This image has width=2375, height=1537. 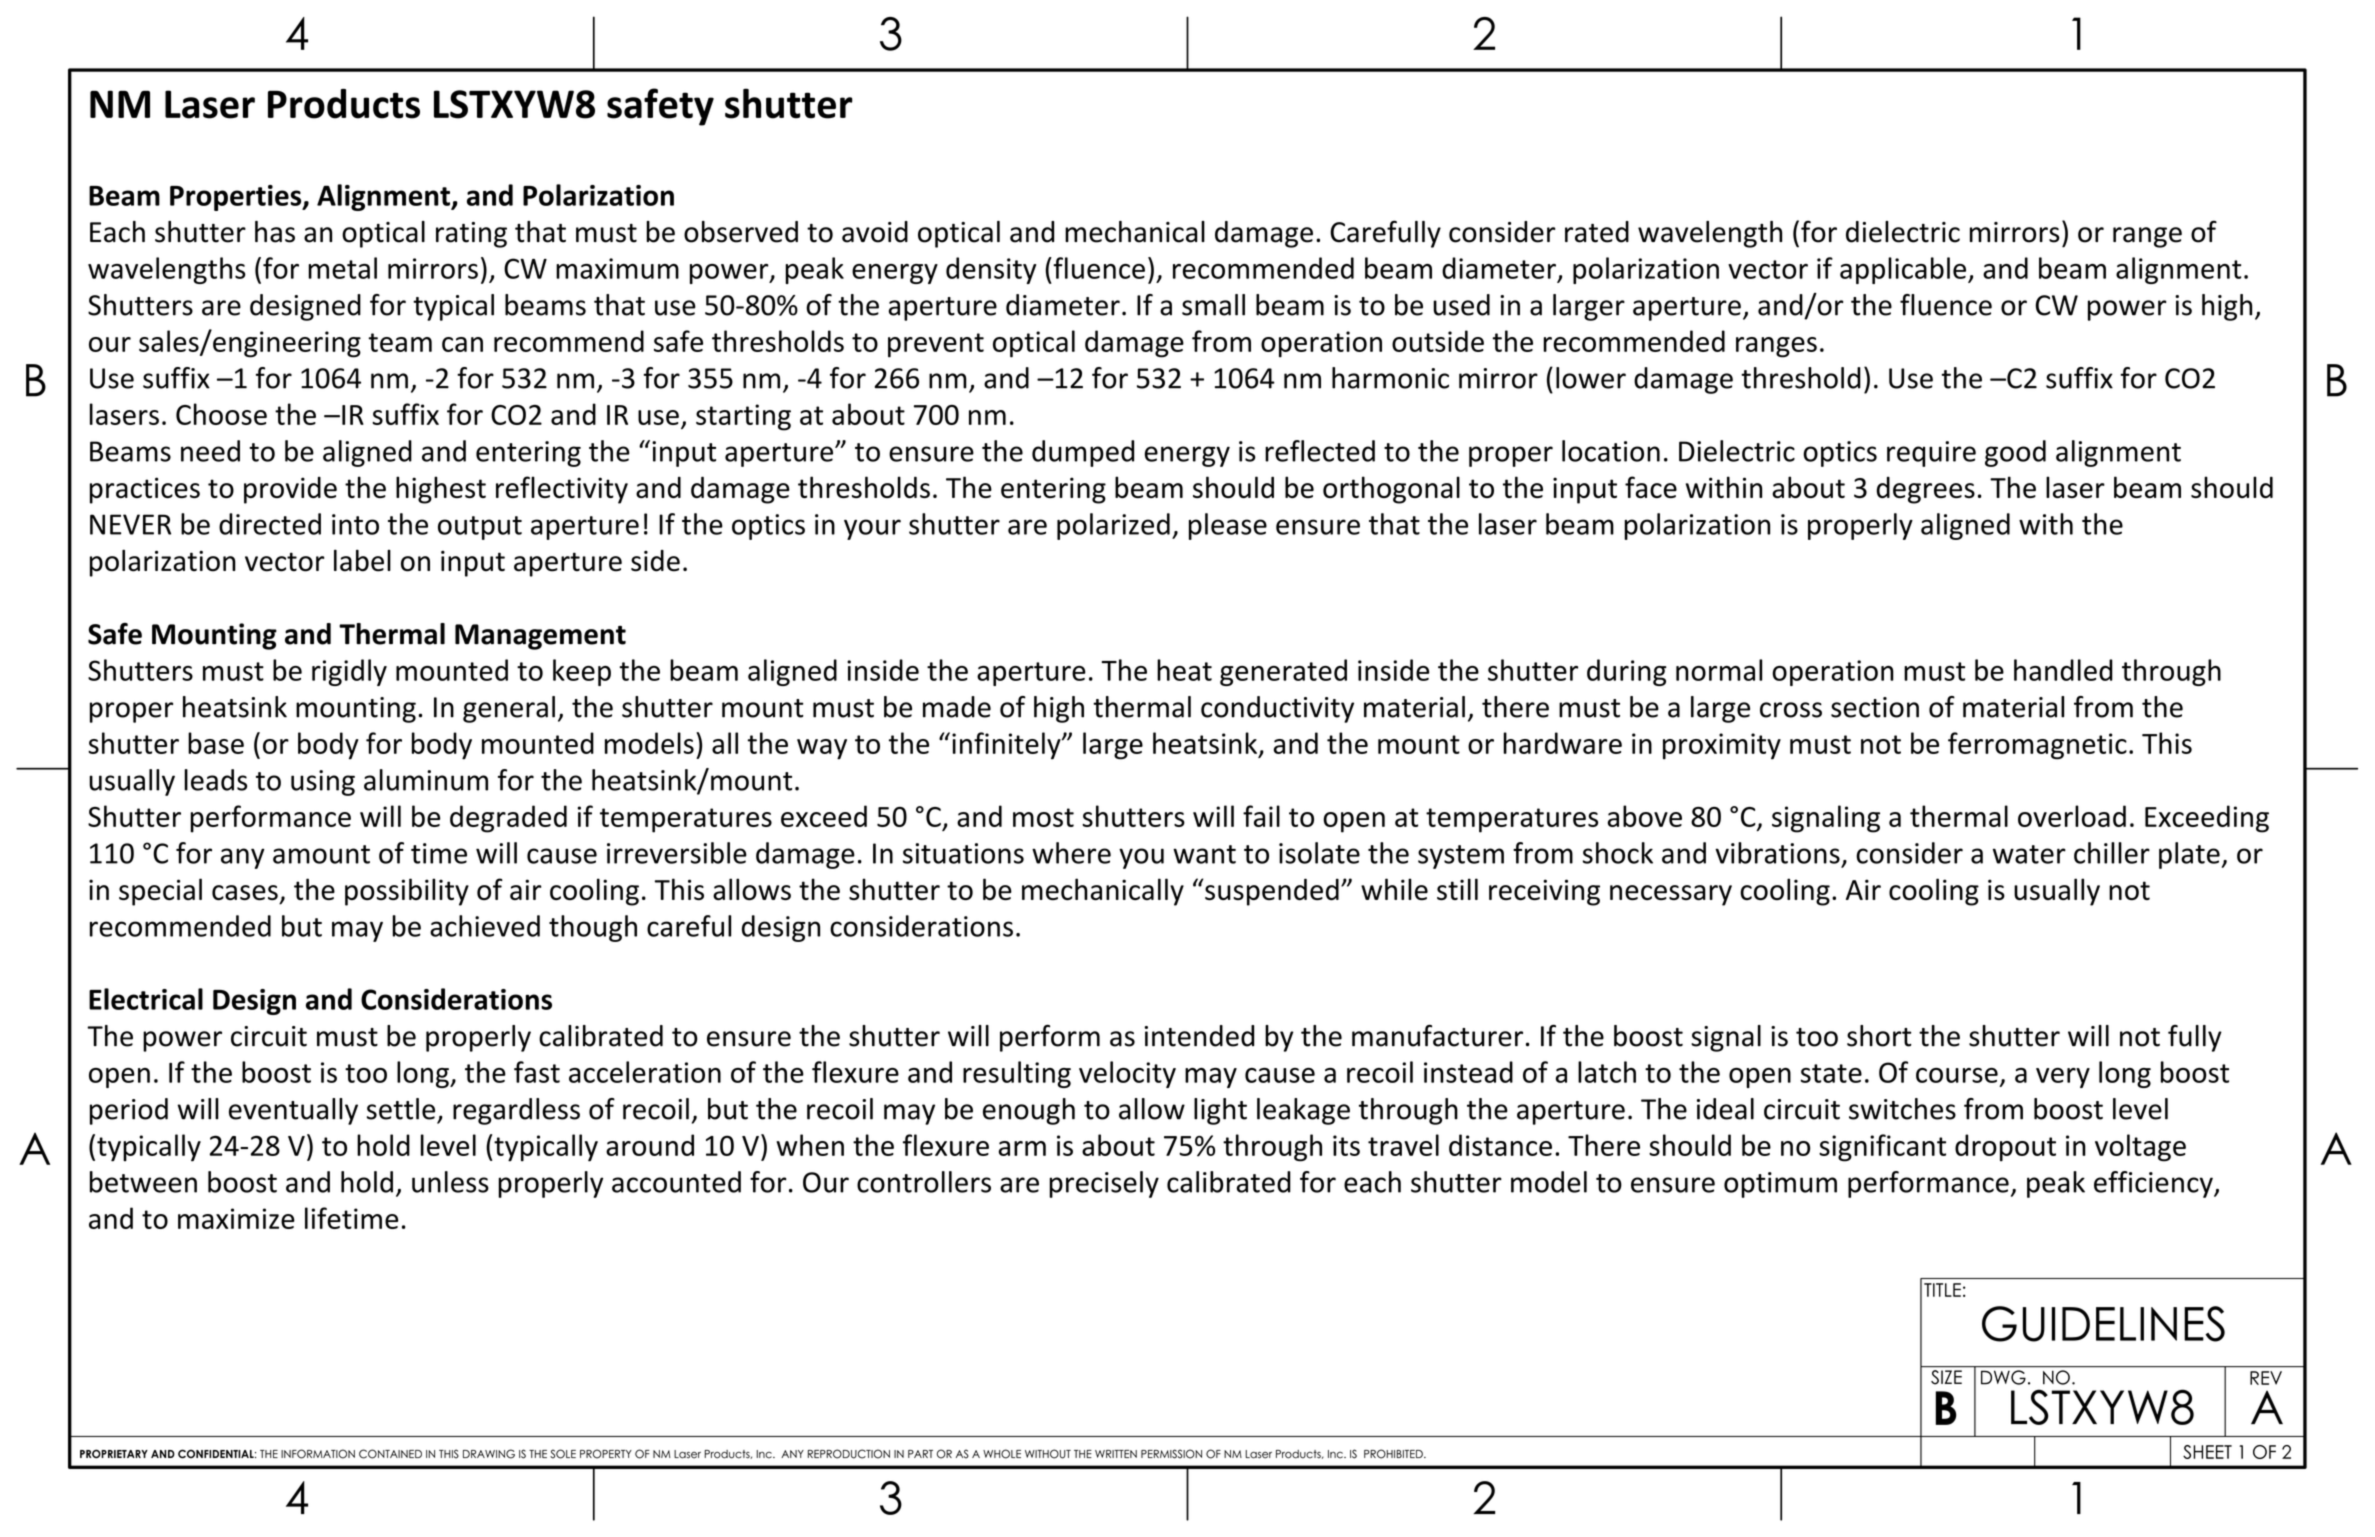 What do you see at coordinates (537, 1072) in the image?
I see `fast` at bounding box center [537, 1072].
